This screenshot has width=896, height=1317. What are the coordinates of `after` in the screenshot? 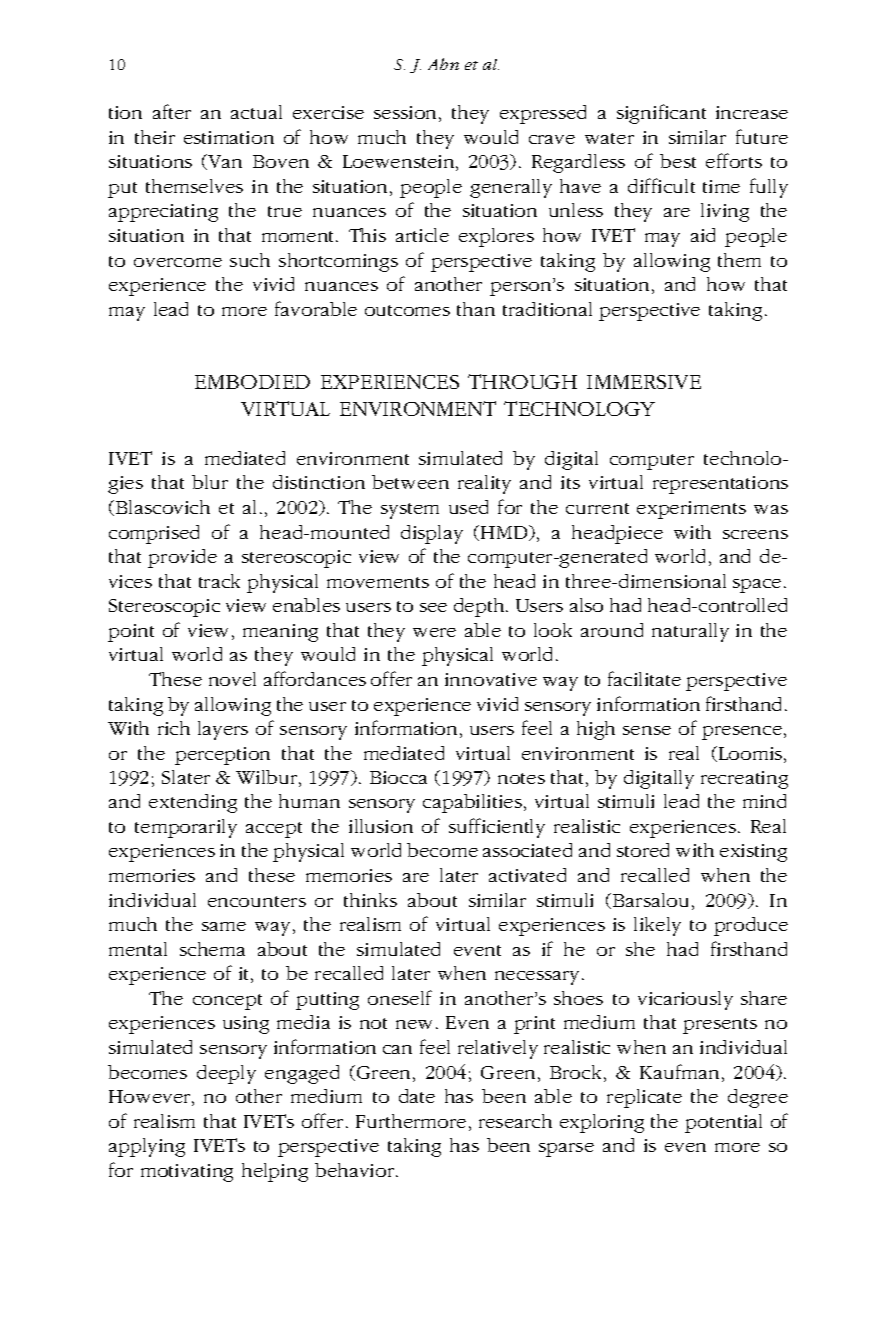 It's located at (172, 111).
